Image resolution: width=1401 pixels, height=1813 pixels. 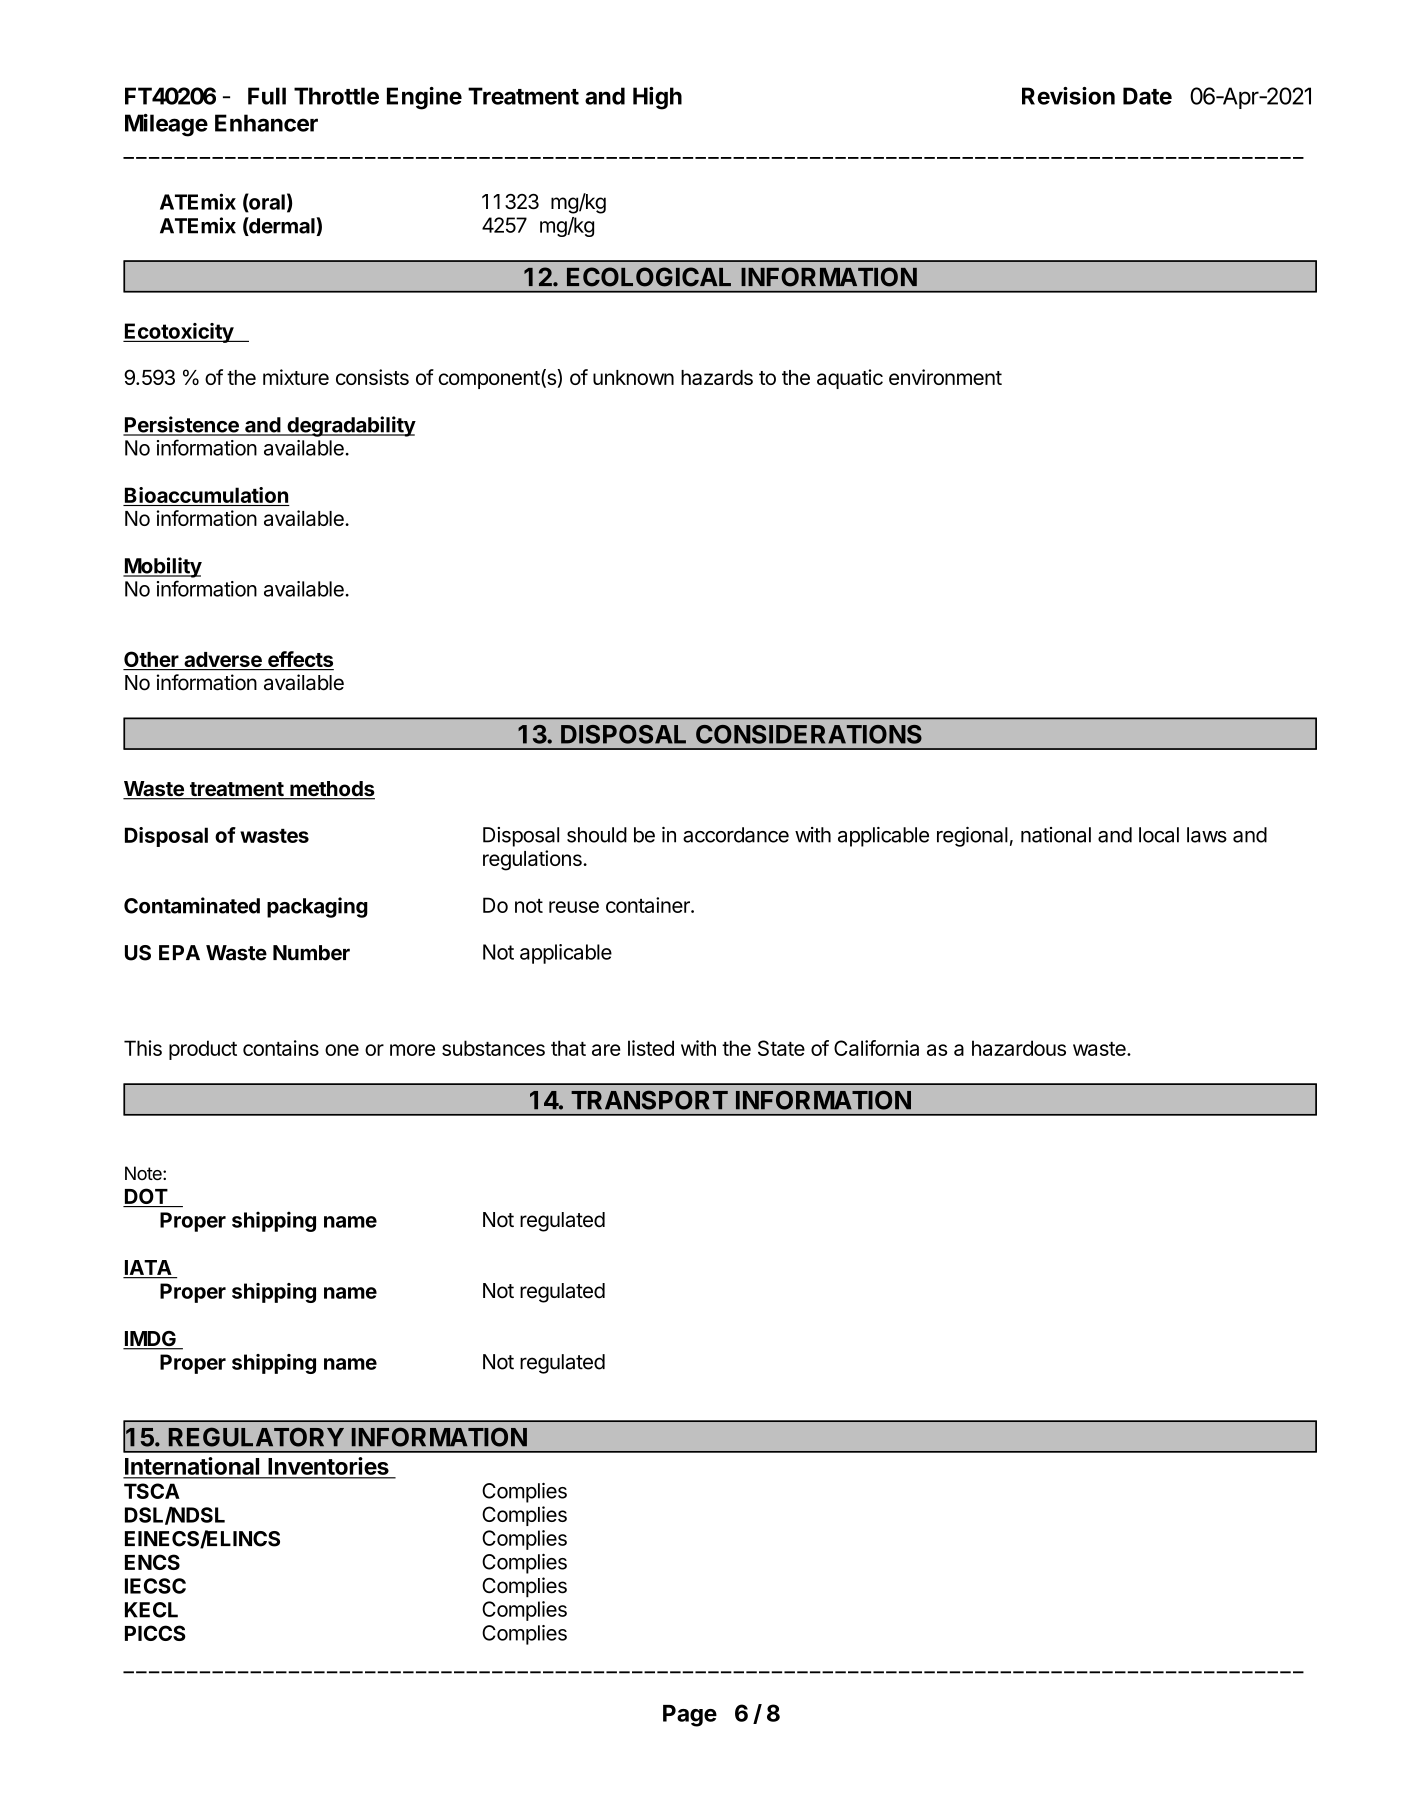 What do you see at coordinates (657, 98) in the page?
I see `High` at bounding box center [657, 98].
